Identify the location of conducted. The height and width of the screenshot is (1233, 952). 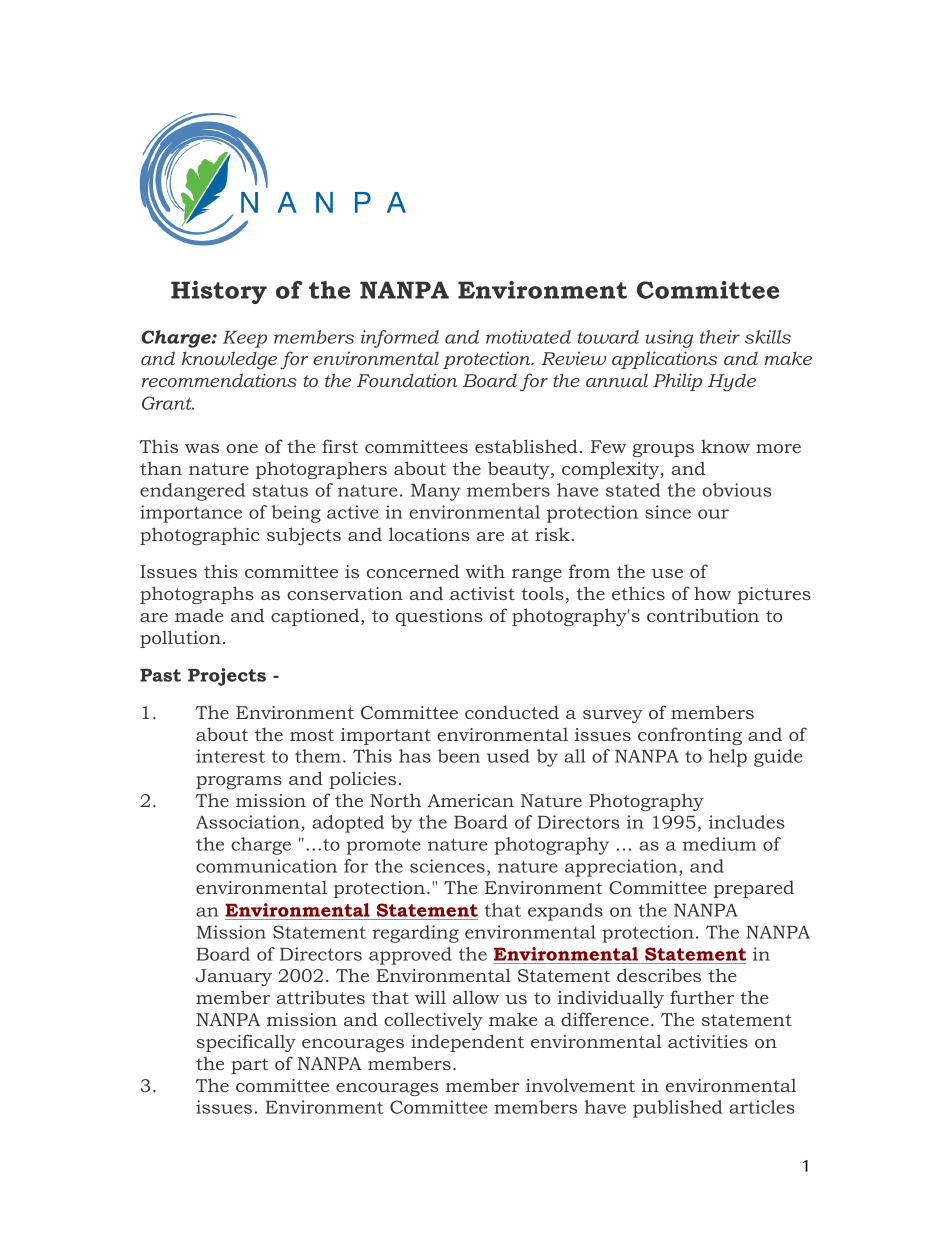
(512, 712).
